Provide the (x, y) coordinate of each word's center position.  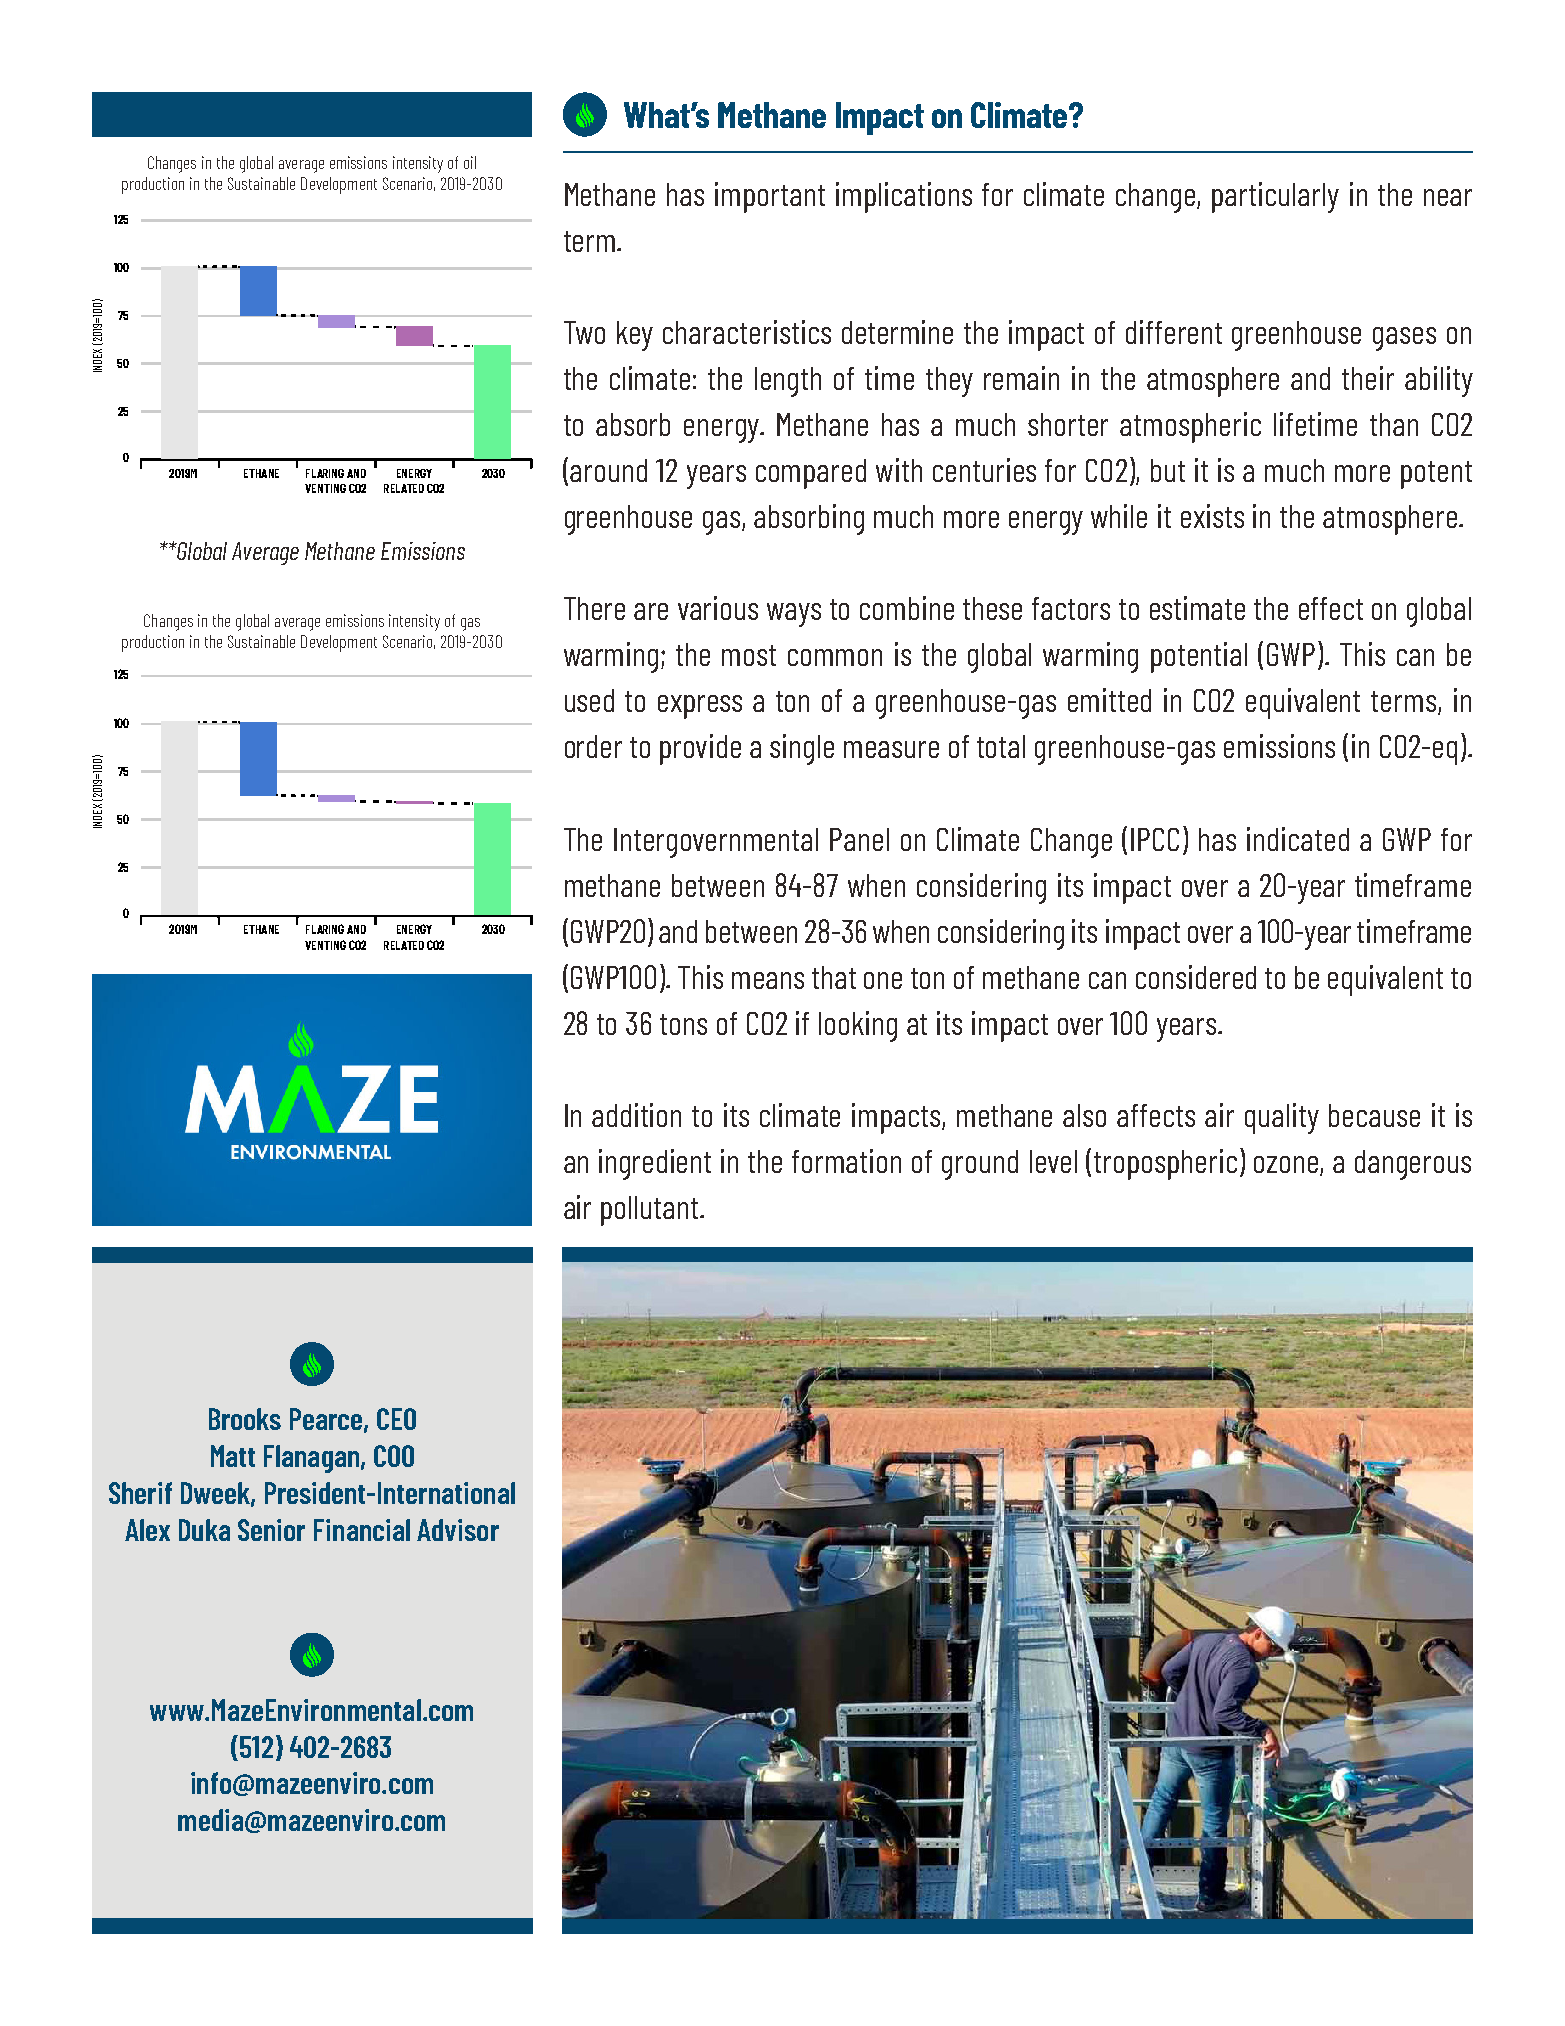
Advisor (458, 1530)
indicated (1298, 839)
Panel (859, 839)
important (770, 197)
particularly (1275, 197)
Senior (271, 1530)
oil (470, 162)
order (593, 746)
